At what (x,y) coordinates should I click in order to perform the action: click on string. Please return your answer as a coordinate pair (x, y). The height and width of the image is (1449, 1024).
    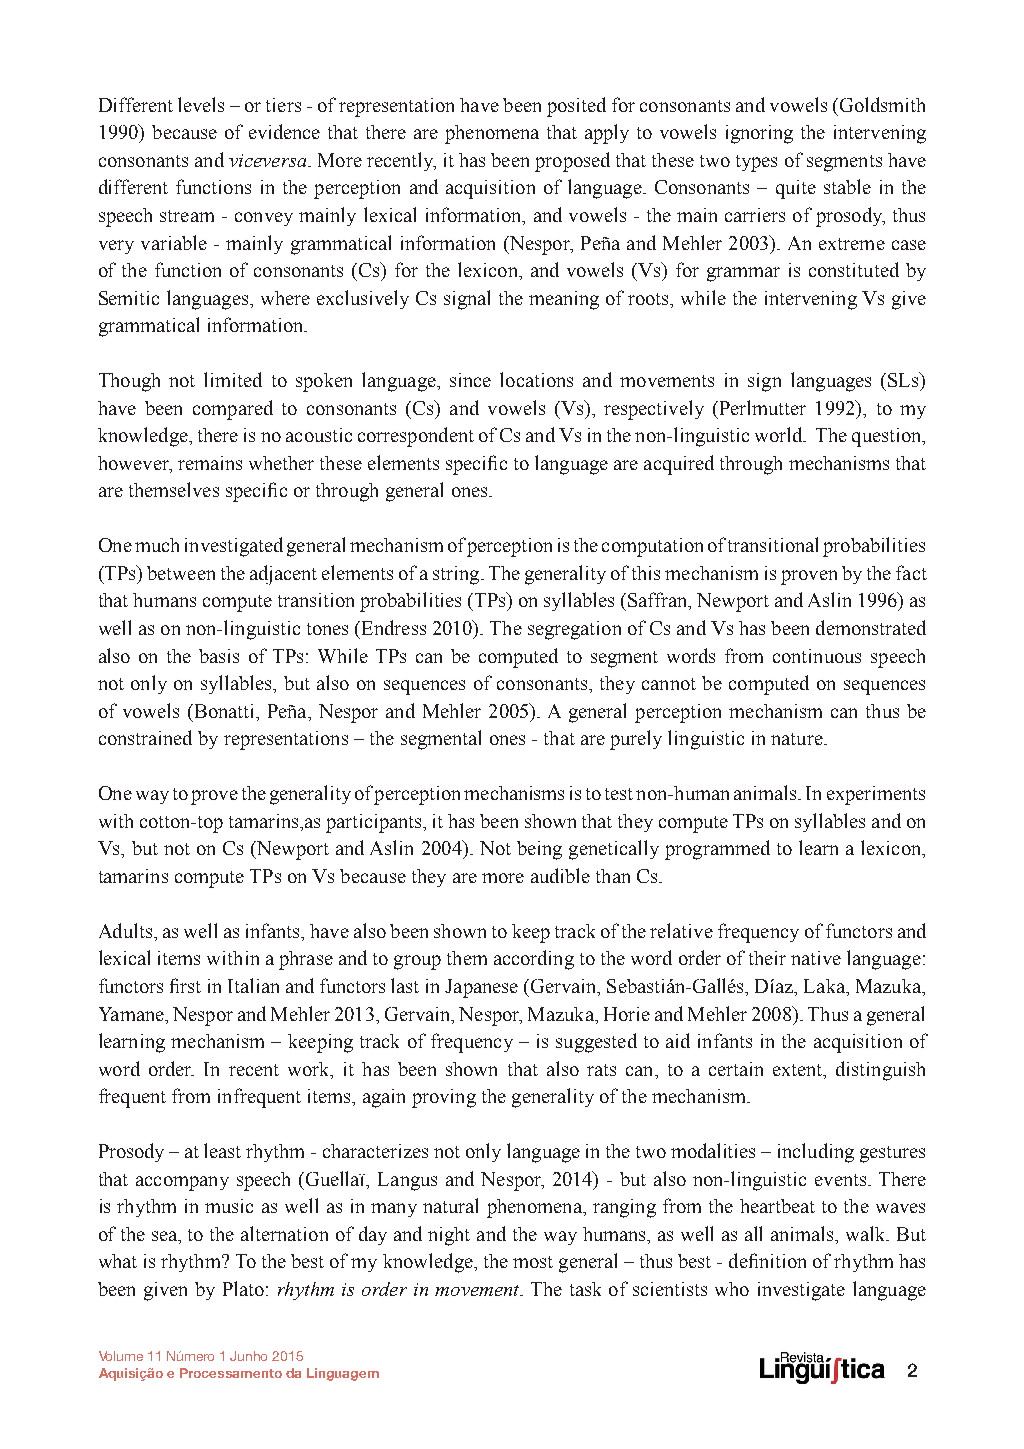
    Looking at the image, I should click on (457, 575).
